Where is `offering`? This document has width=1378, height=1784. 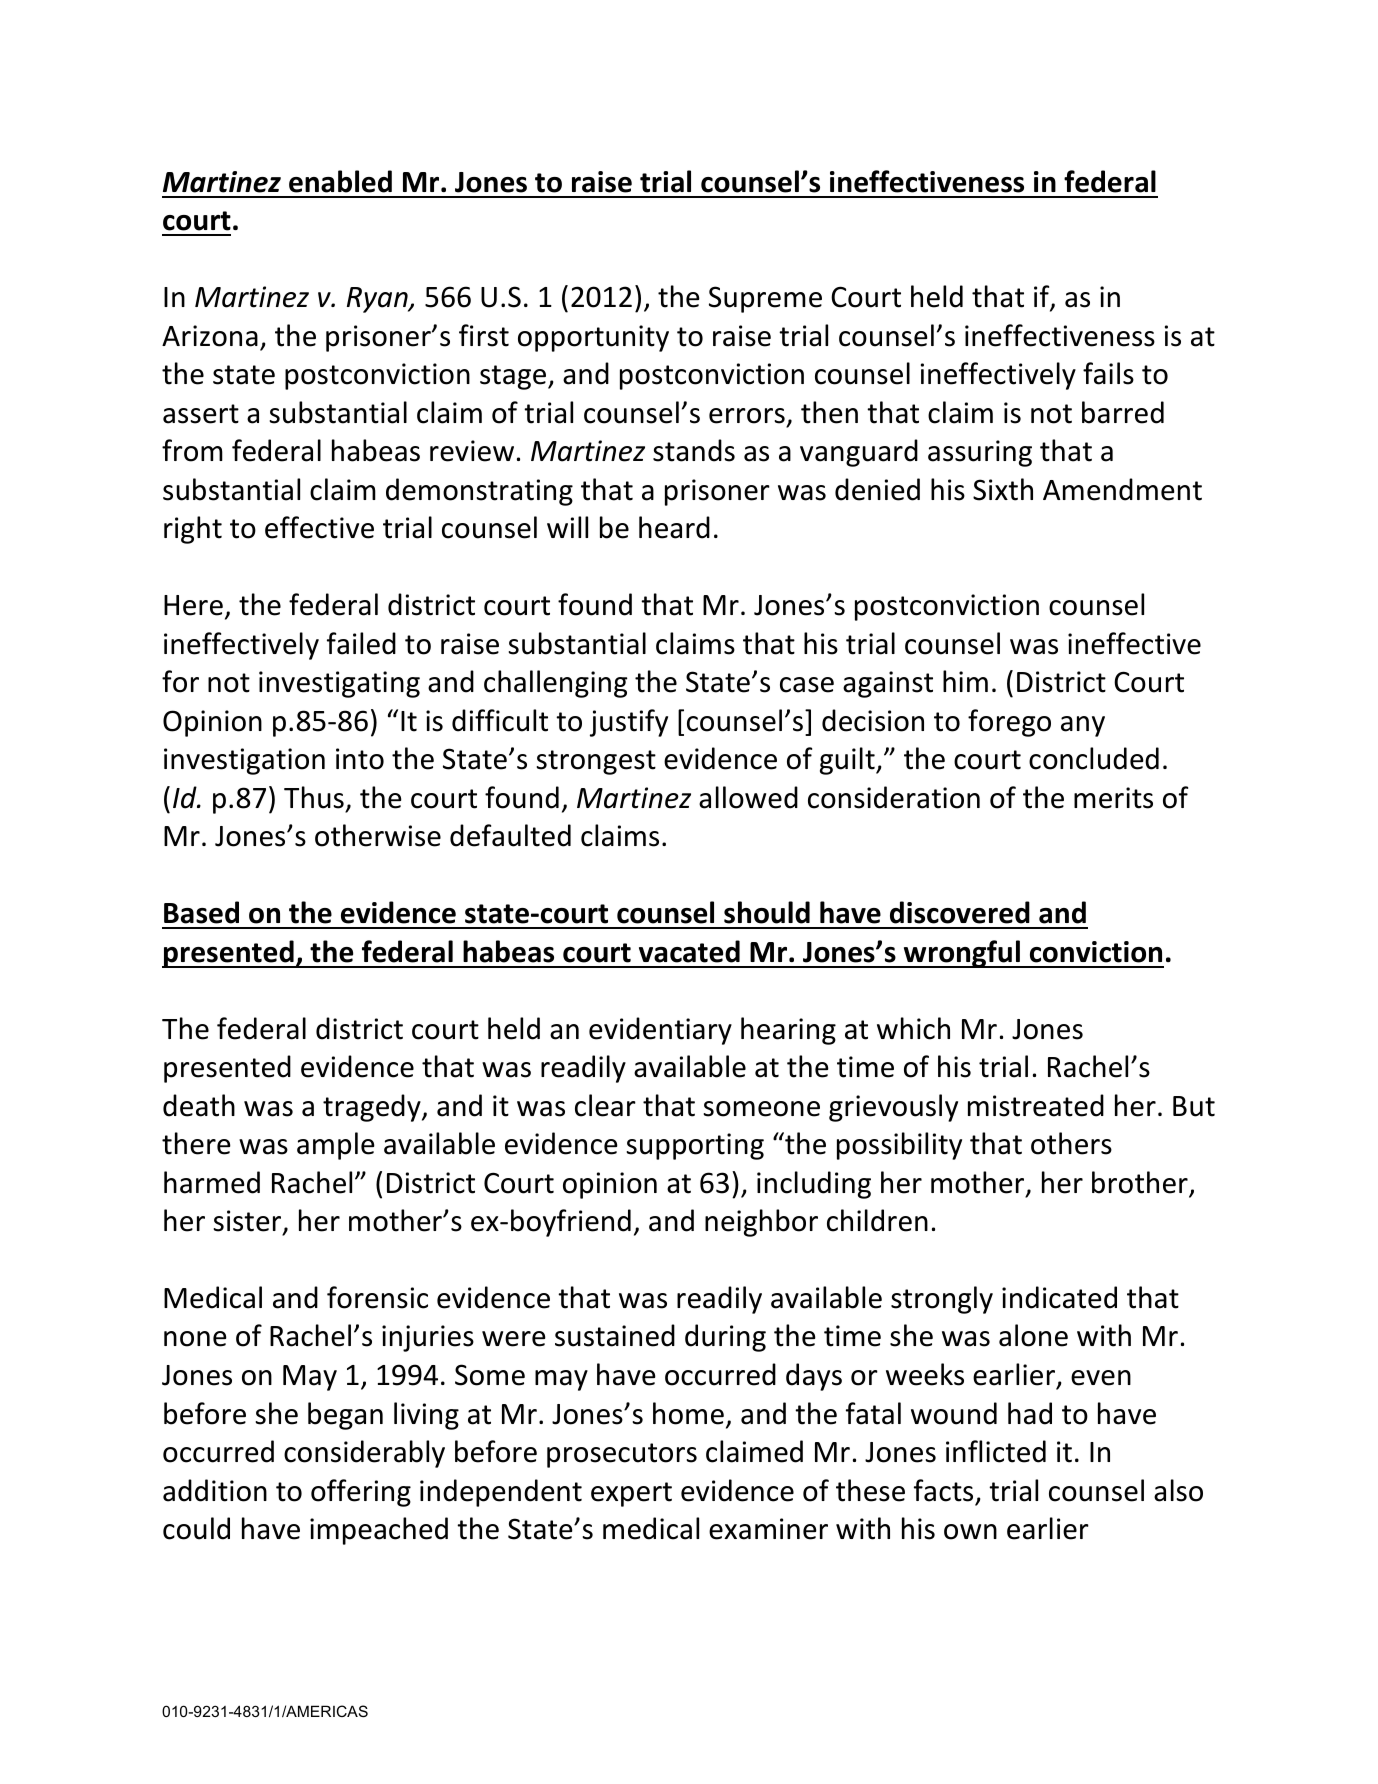 offering is located at coordinates (361, 1493).
